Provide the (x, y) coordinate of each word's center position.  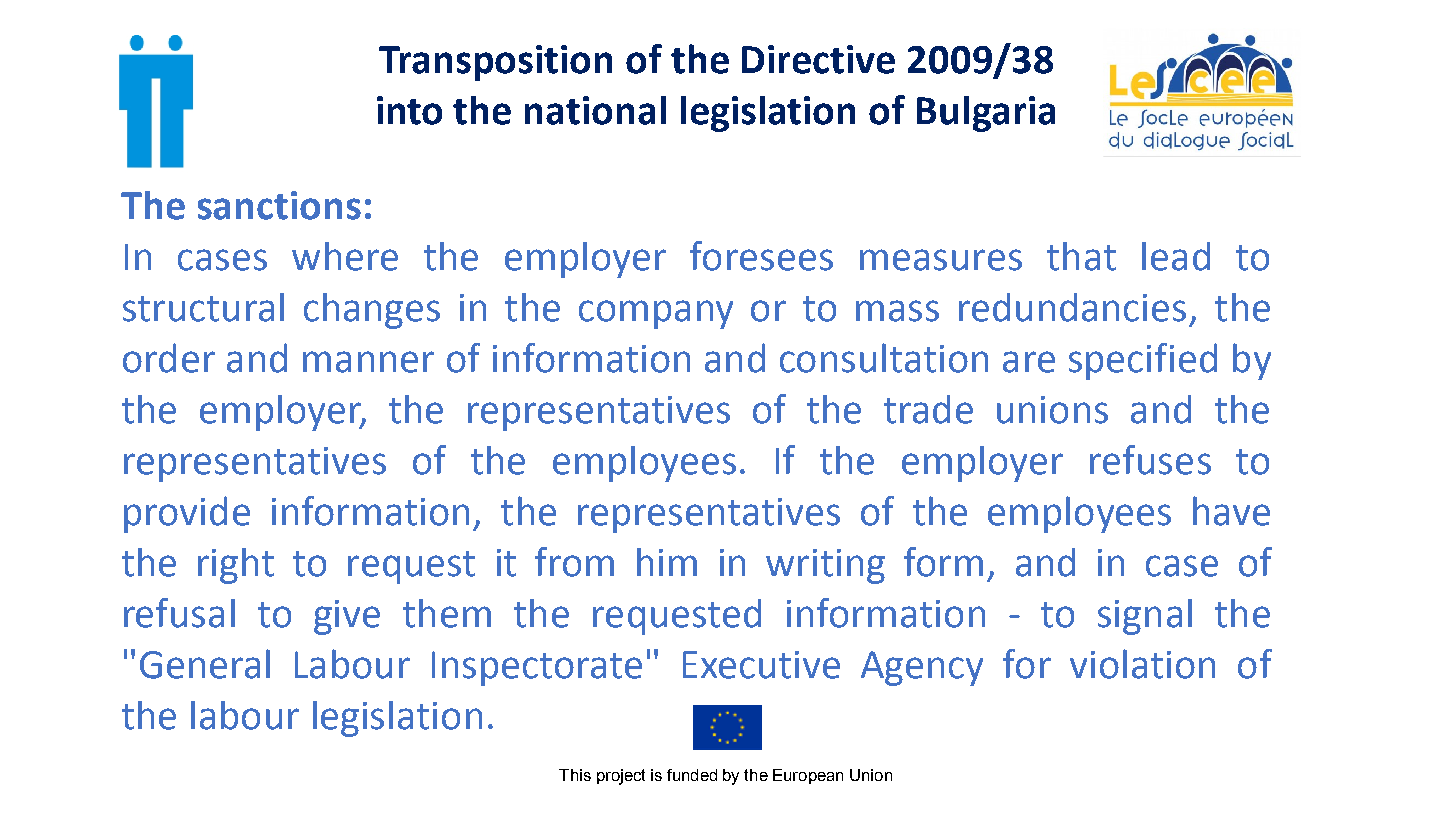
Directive (818, 59)
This (575, 775)
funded (692, 775)
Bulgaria (986, 114)
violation (1142, 664)
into (409, 110)
